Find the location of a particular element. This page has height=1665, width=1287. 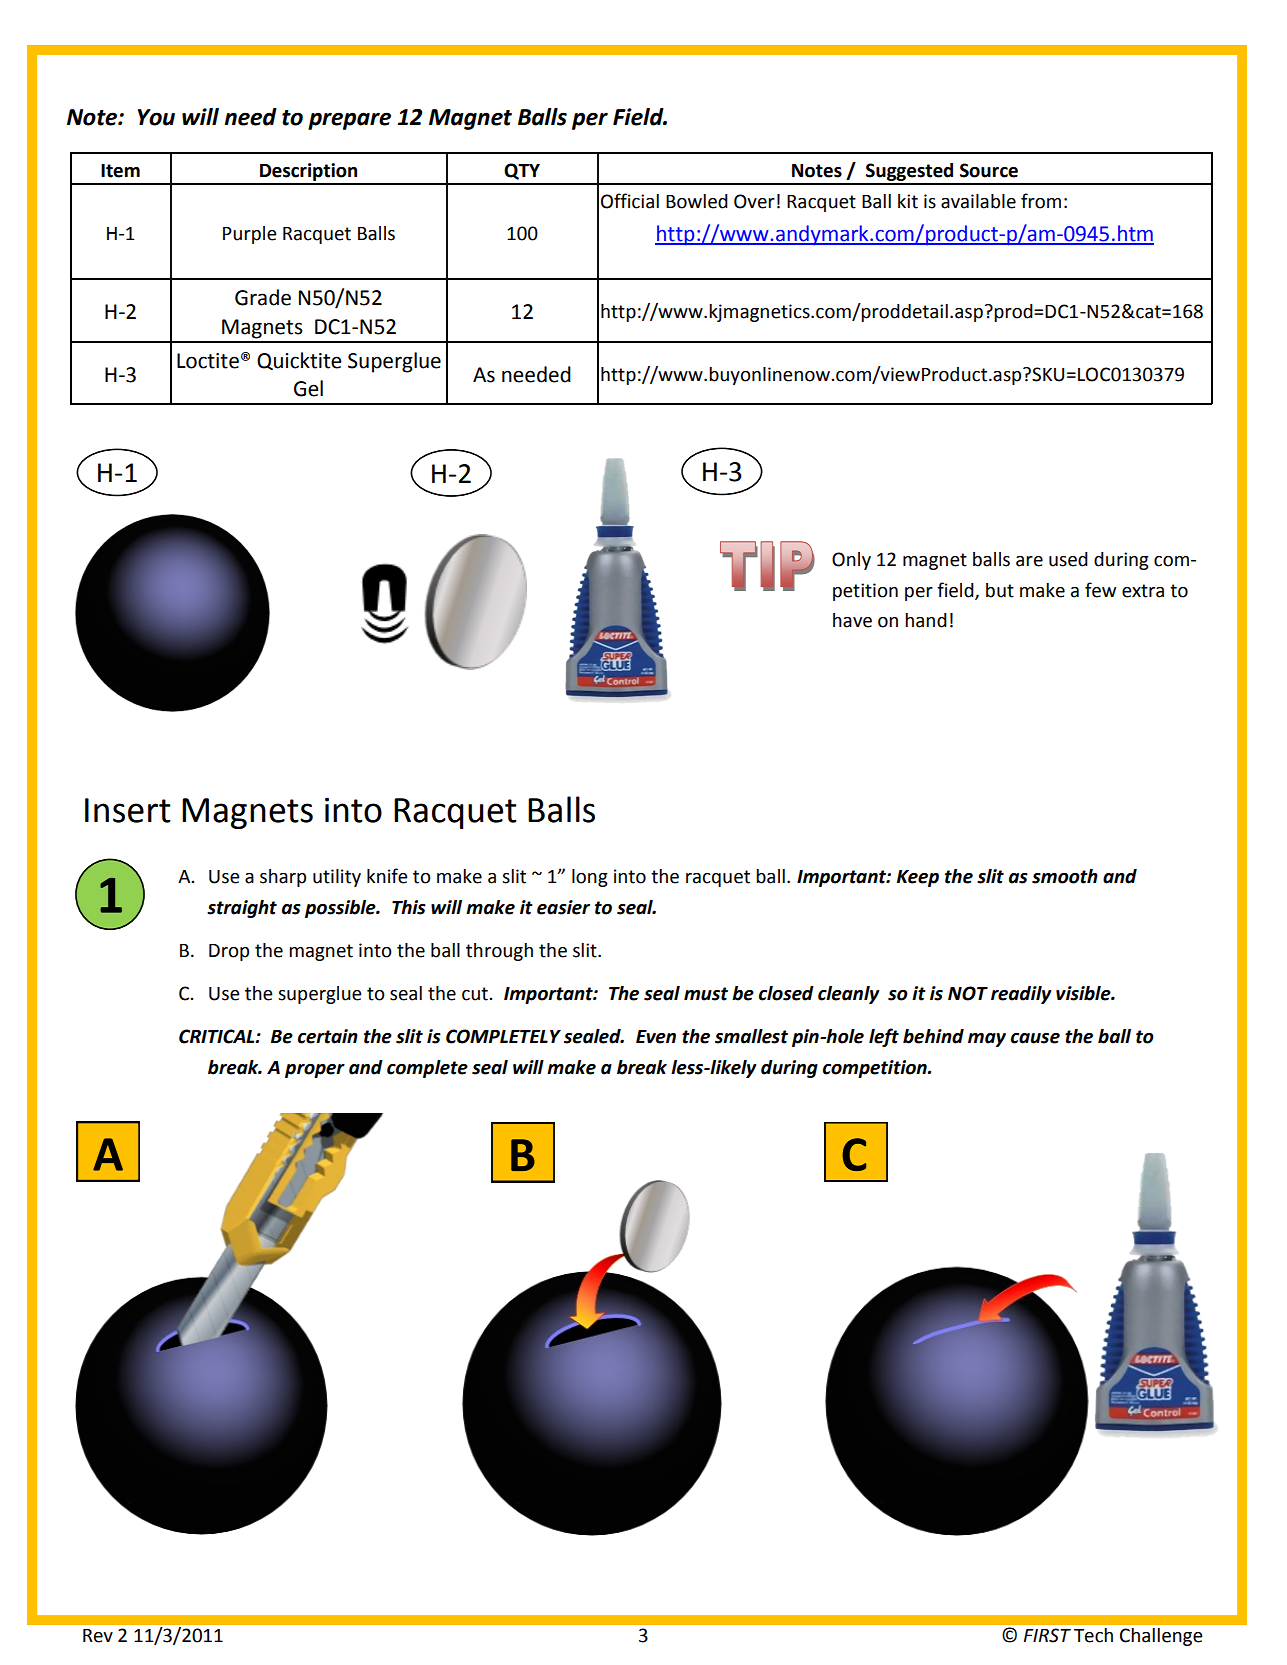

Rev is located at coordinates (98, 1636).
